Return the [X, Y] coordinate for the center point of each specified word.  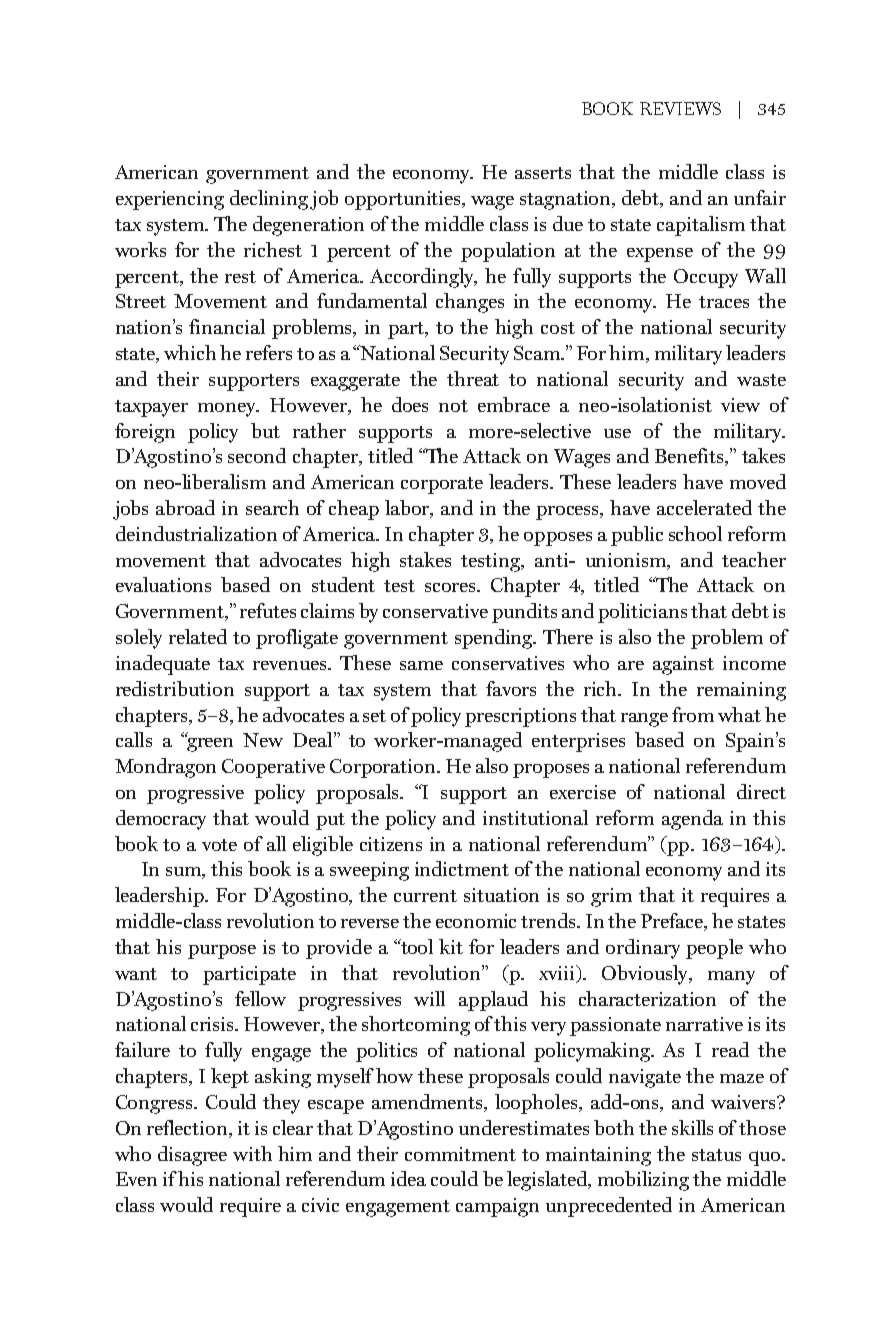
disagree [192, 1156]
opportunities [404, 200]
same [421, 665]
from [693, 714]
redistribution [175, 688]
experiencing [170, 200]
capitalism [701, 226]
